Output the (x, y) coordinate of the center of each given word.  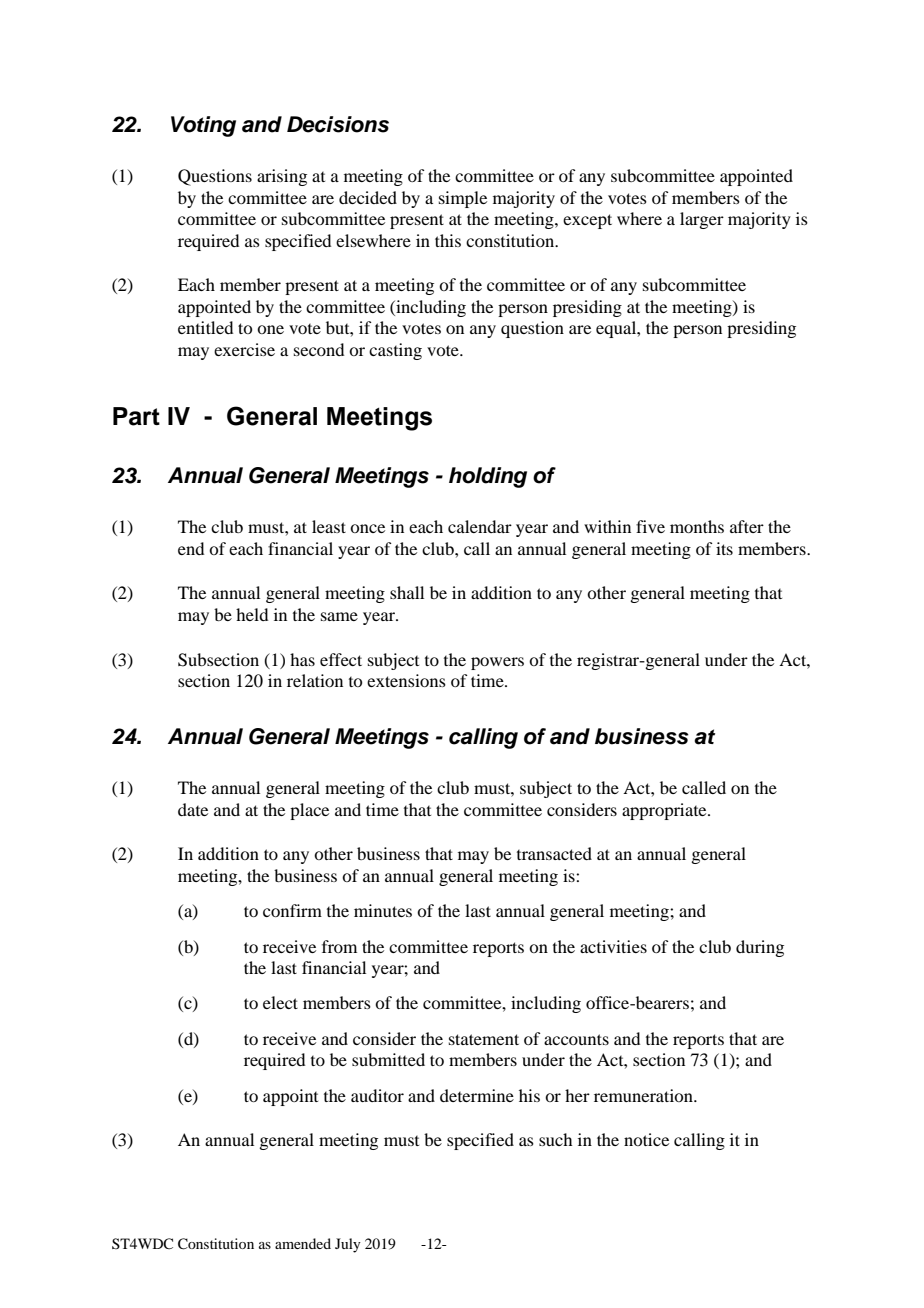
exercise (244, 349)
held (252, 614)
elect (280, 1002)
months (697, 526)
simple (463, 199)
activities (613, 946)
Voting (203, 126)
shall (407, 592)
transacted (554, 853)
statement (484, 1039)
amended (303, 1243)
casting (395, 351)
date (193, 809)
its (724, 548)
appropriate (665, 811)
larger (702, 220)
